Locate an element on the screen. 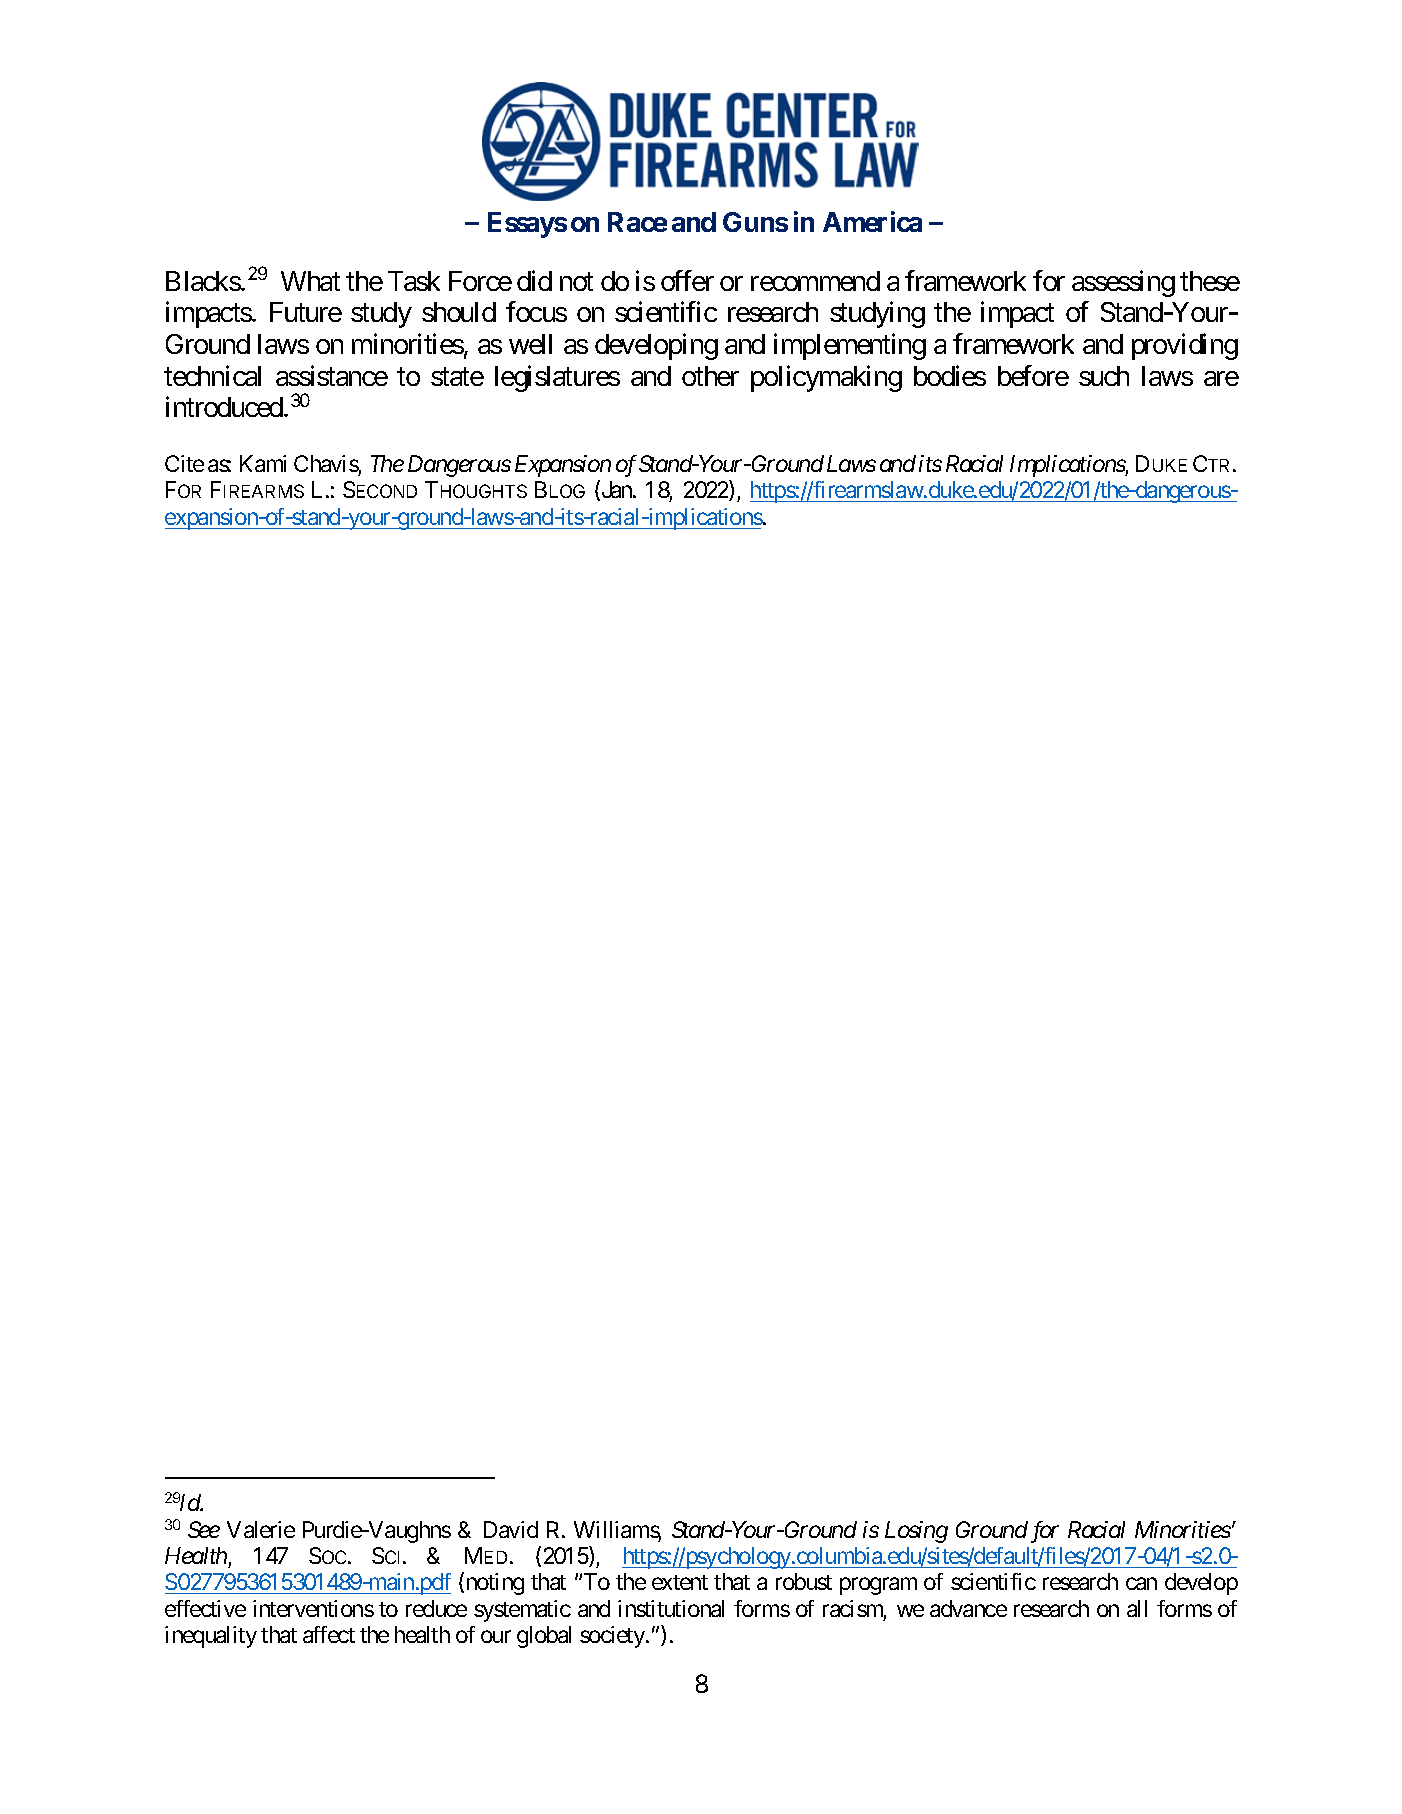 Image resolution: width=1402 pixels, height=1814 pixels. David is located at coordinates (511, 1529).
